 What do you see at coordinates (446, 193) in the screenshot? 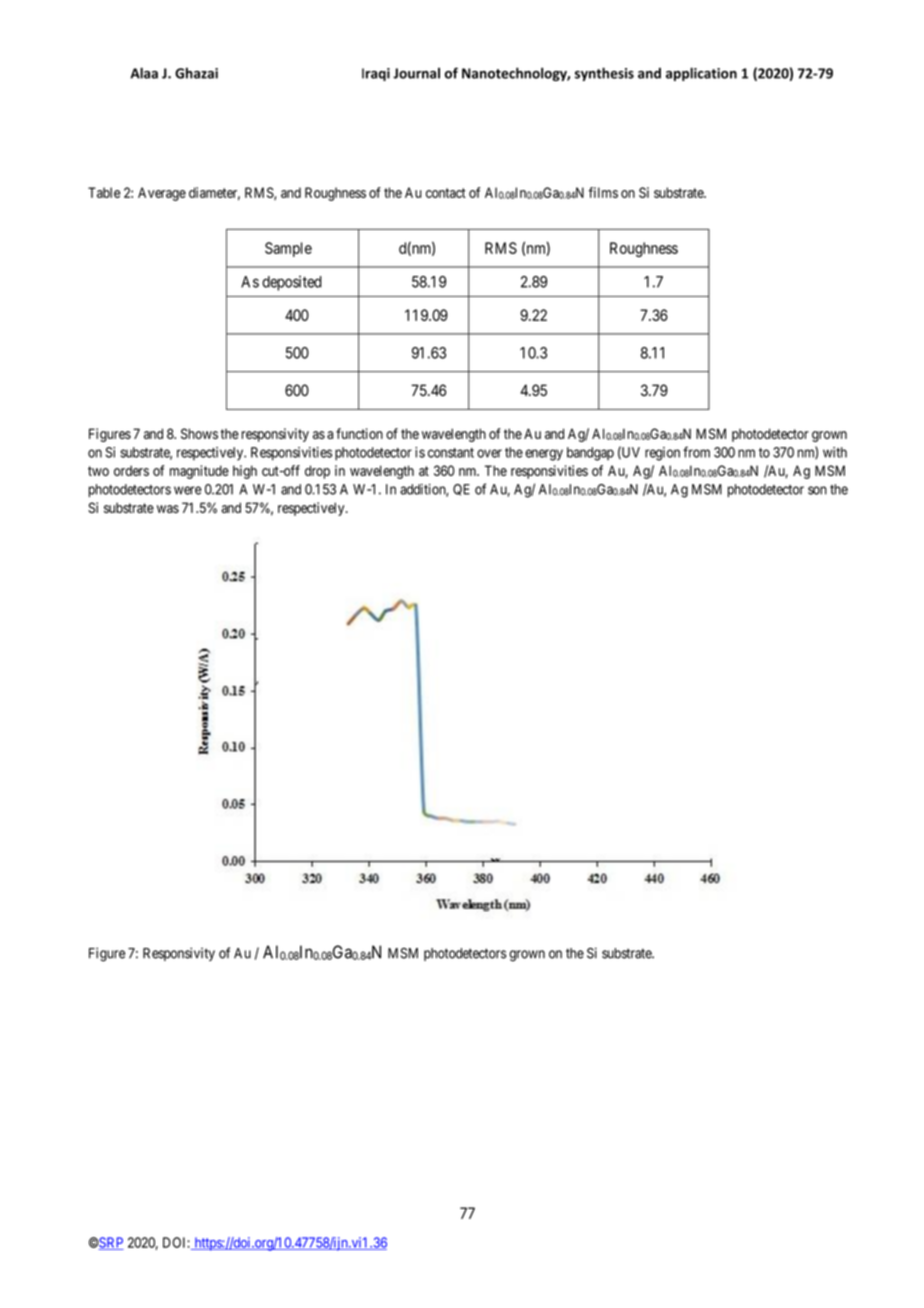
I see `contact` at bounding box center [446, 193].
